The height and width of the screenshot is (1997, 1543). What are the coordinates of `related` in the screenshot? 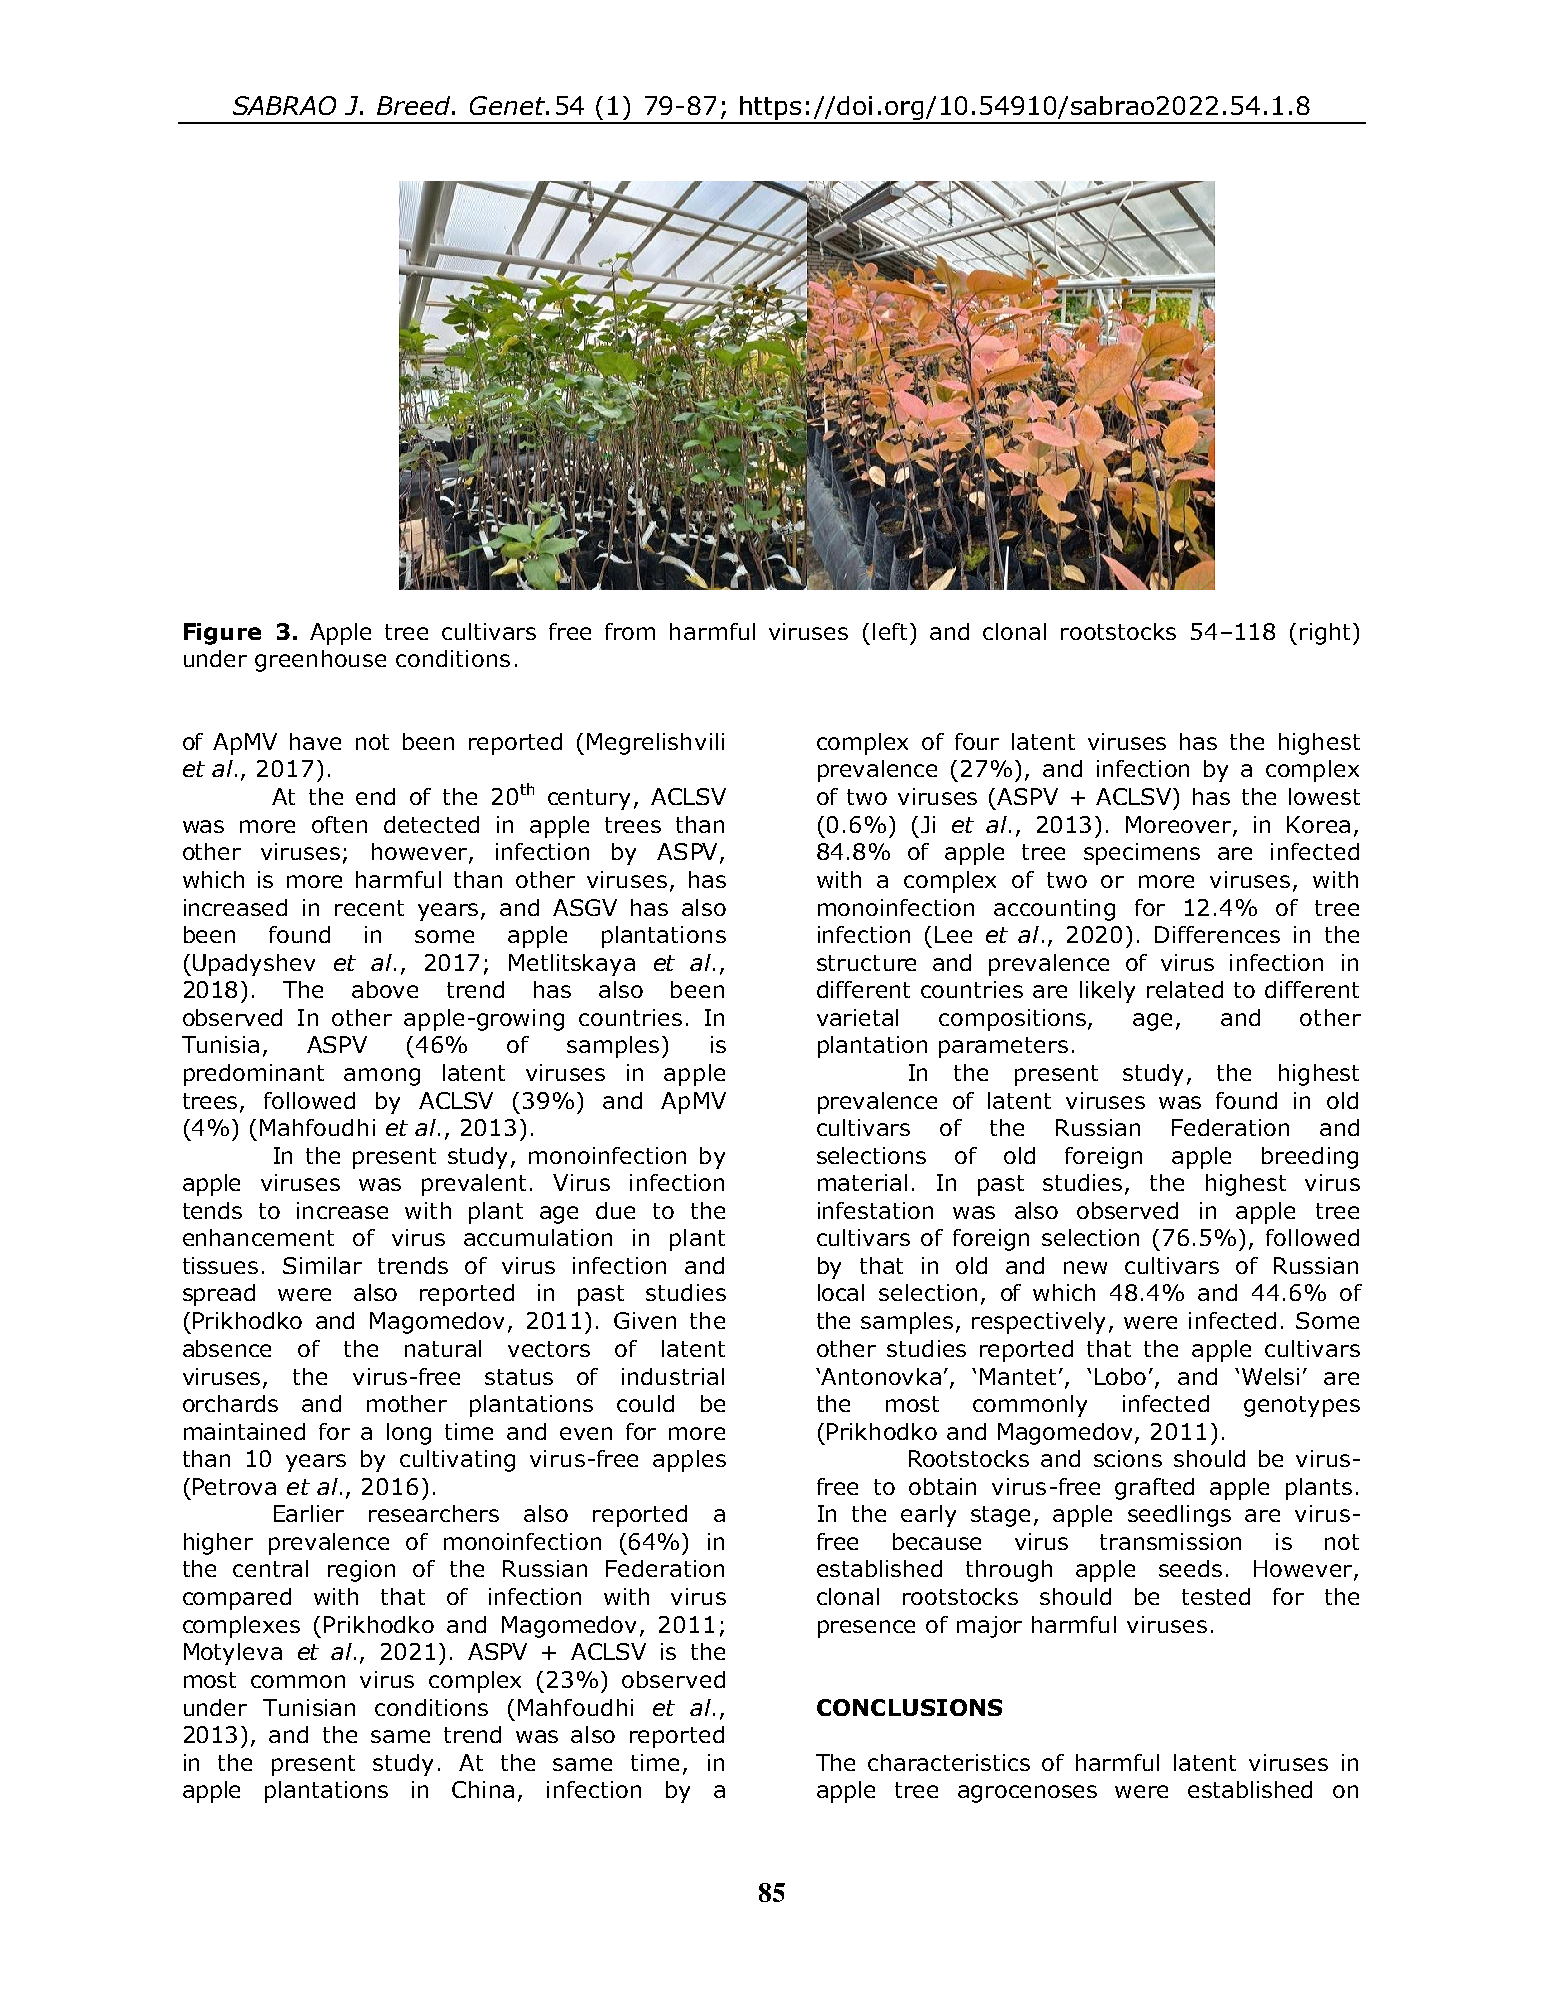 It's located at (1185, 989).
